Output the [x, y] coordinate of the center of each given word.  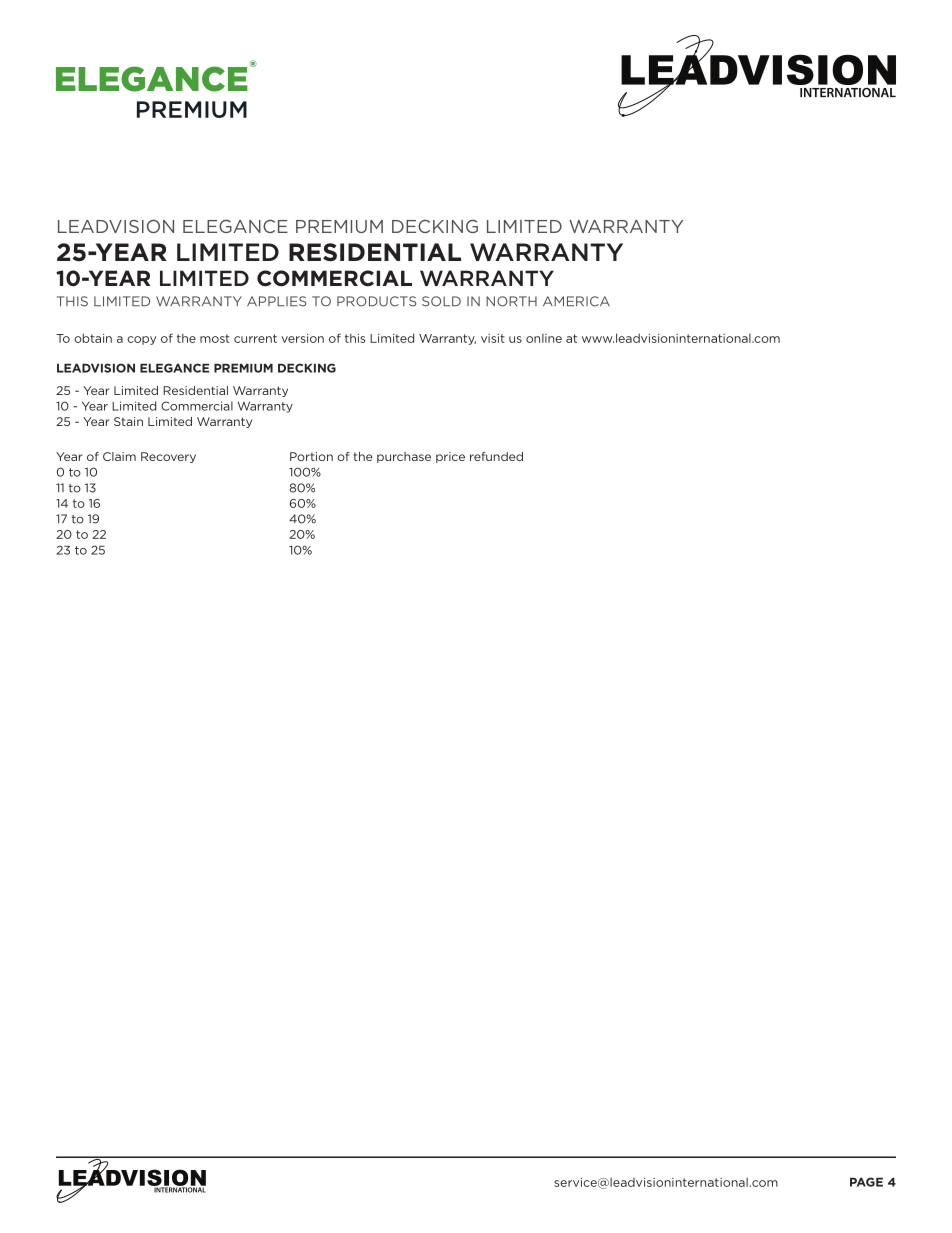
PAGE [866, 1182]
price [450, 457]
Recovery [168, 457]
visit [493, 338]
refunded [496, 456]
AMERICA [576, 301]
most [215, 338]
